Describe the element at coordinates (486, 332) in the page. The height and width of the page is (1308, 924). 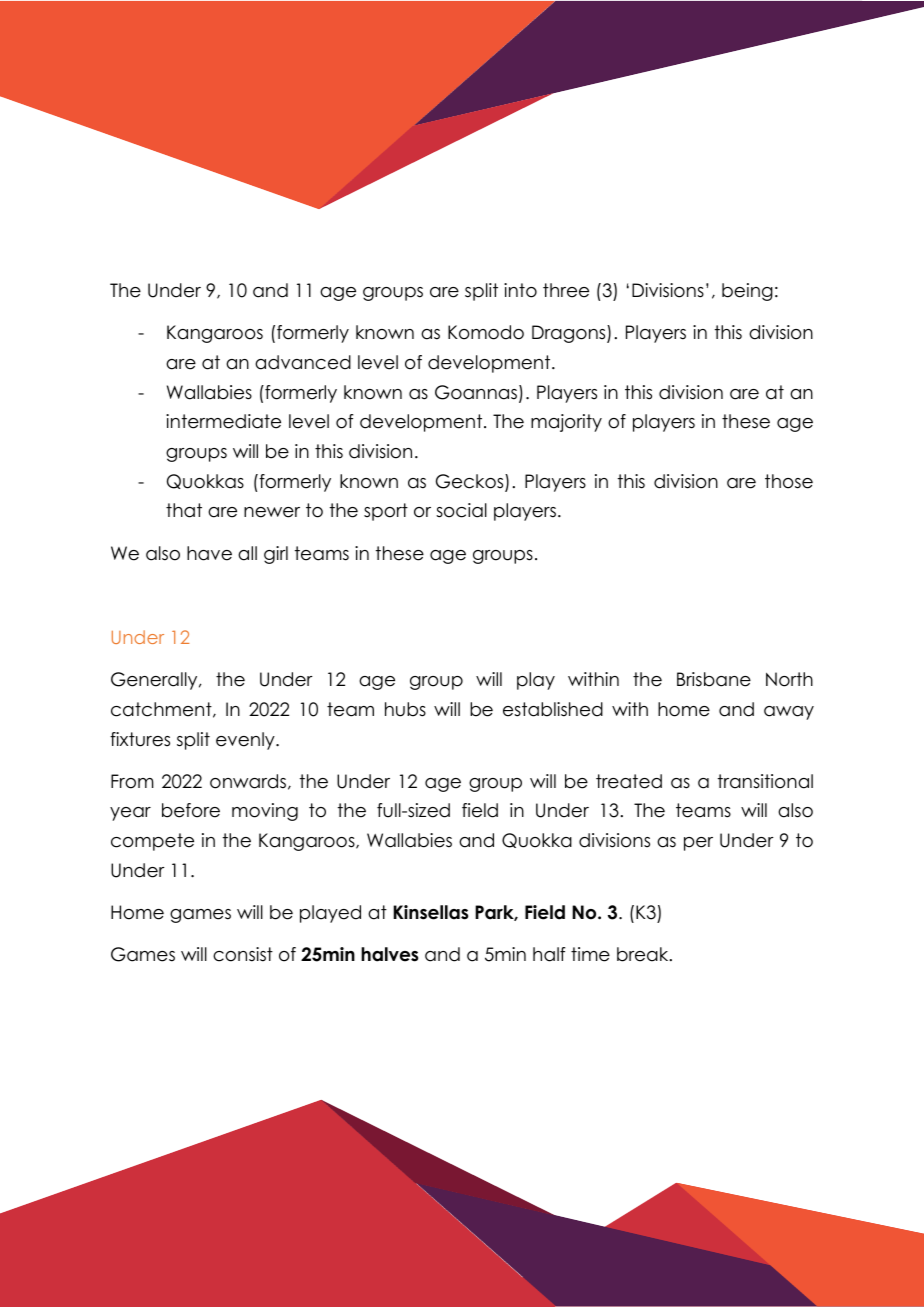
I see `Komodo` at that location.
